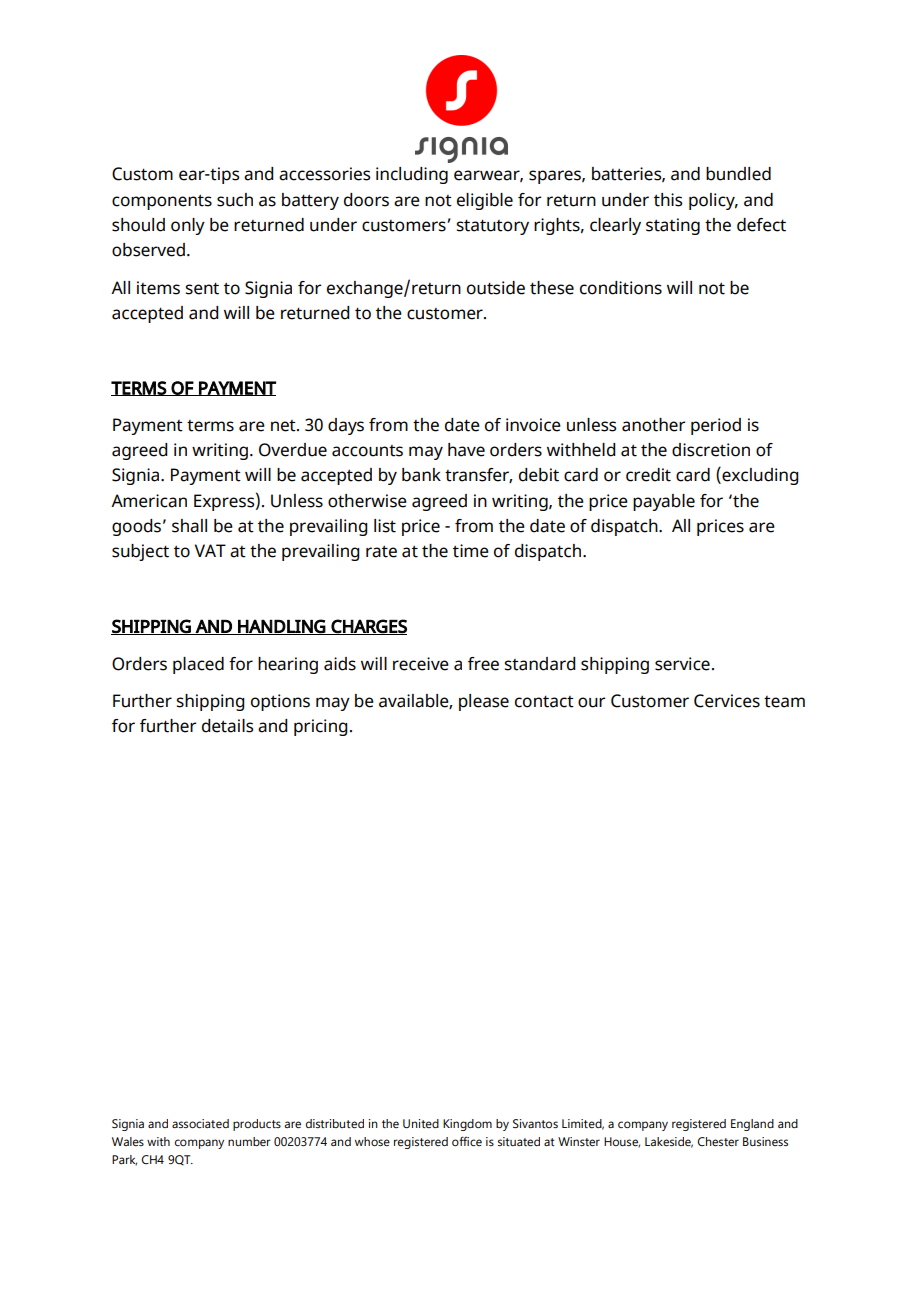  I want to click on this, so click(668, 200).
